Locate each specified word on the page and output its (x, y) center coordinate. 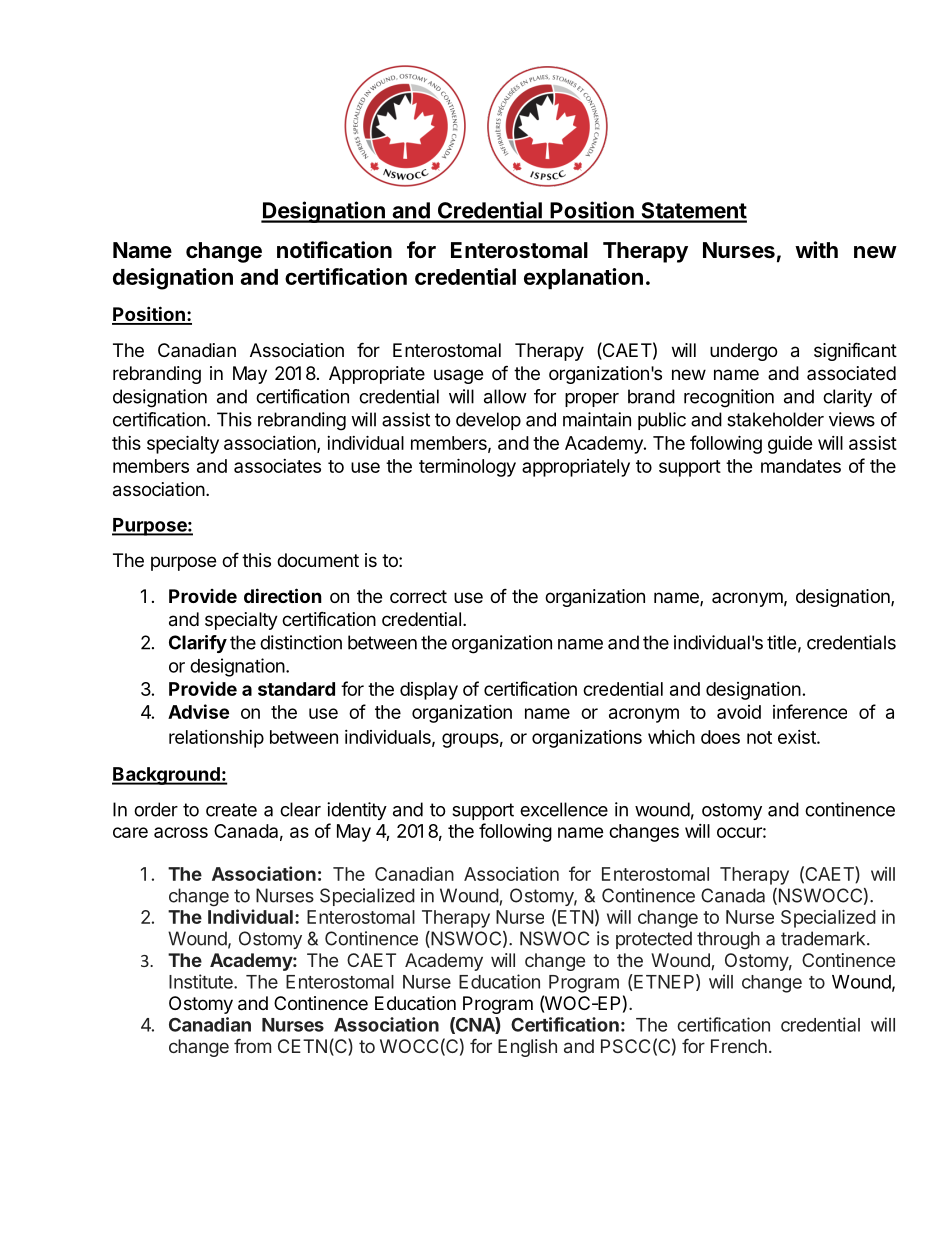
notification (334, 250)
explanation (583, 279)
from (252, 1046)
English (527, 1048)
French (739, 1046)
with (816, 249)
